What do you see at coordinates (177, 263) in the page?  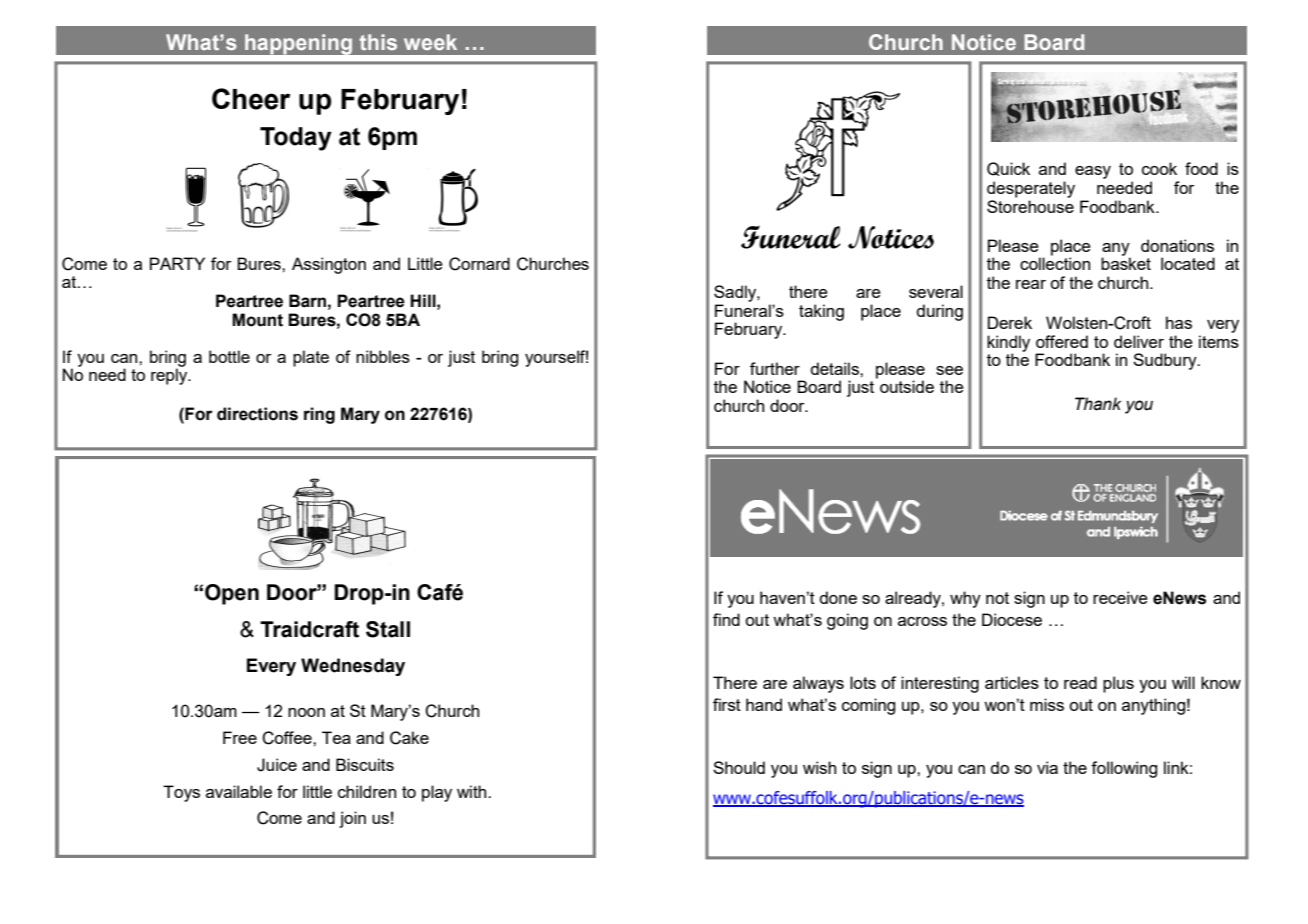 I see `PARTY` at bounding box center [177, 263].
